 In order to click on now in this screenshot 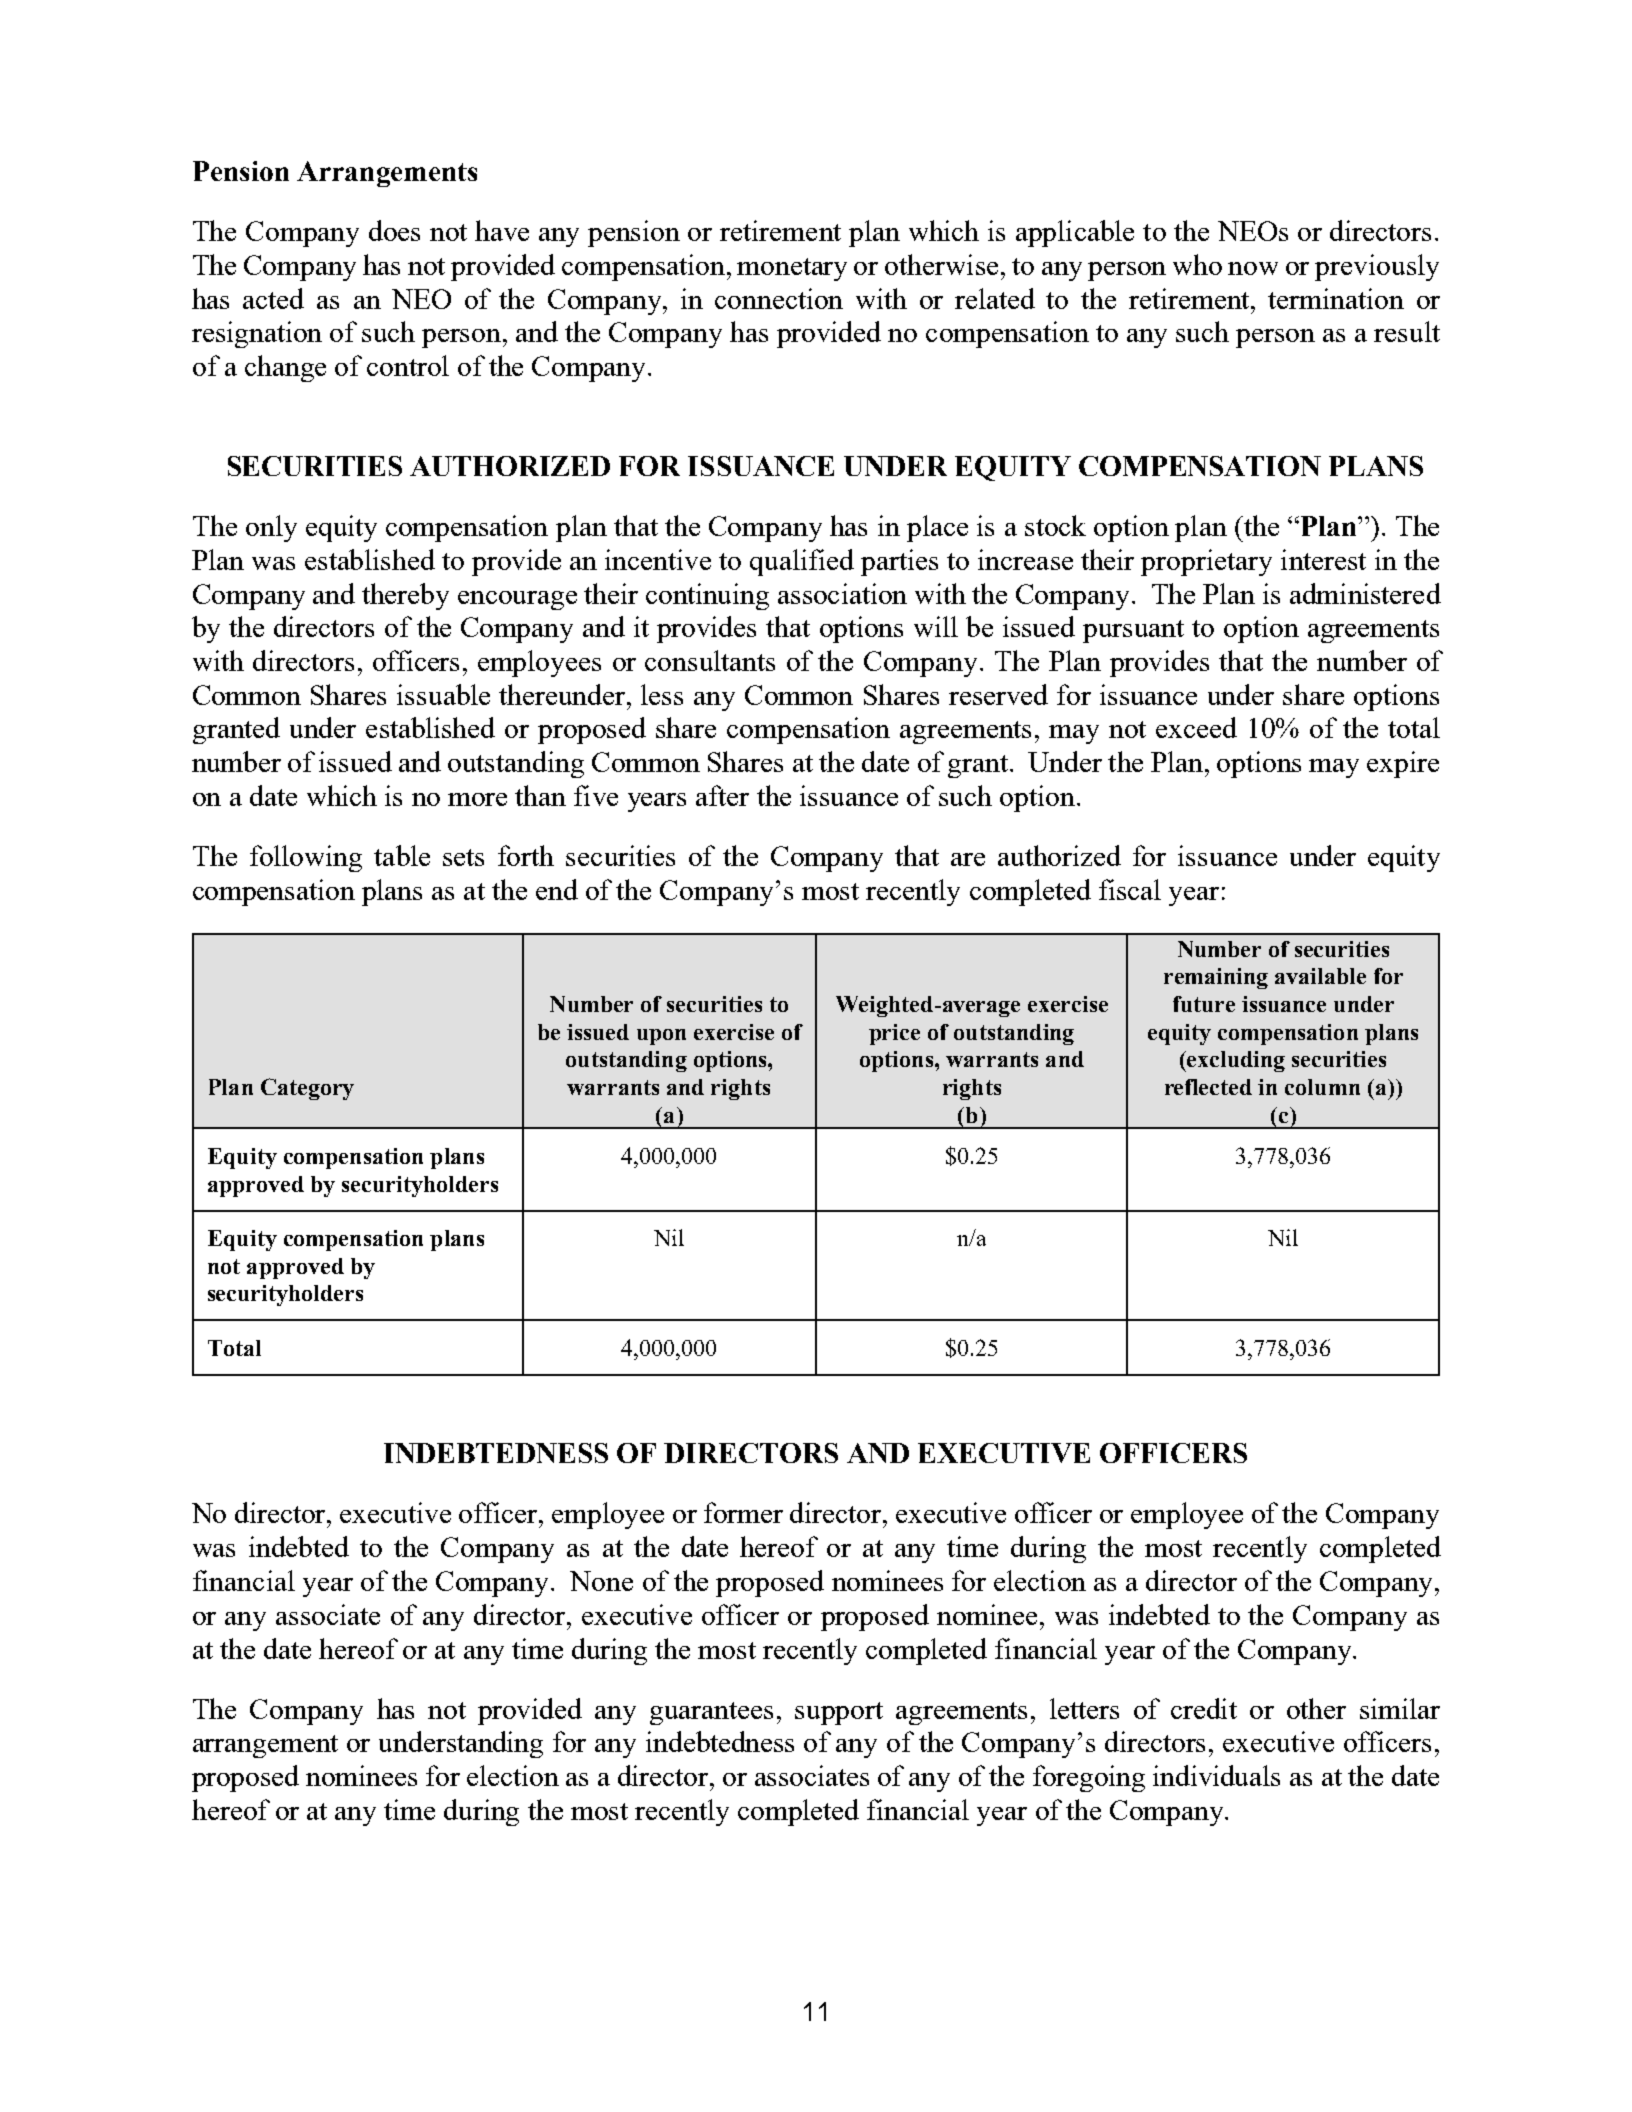, I will do `click(1253, 268)`.
